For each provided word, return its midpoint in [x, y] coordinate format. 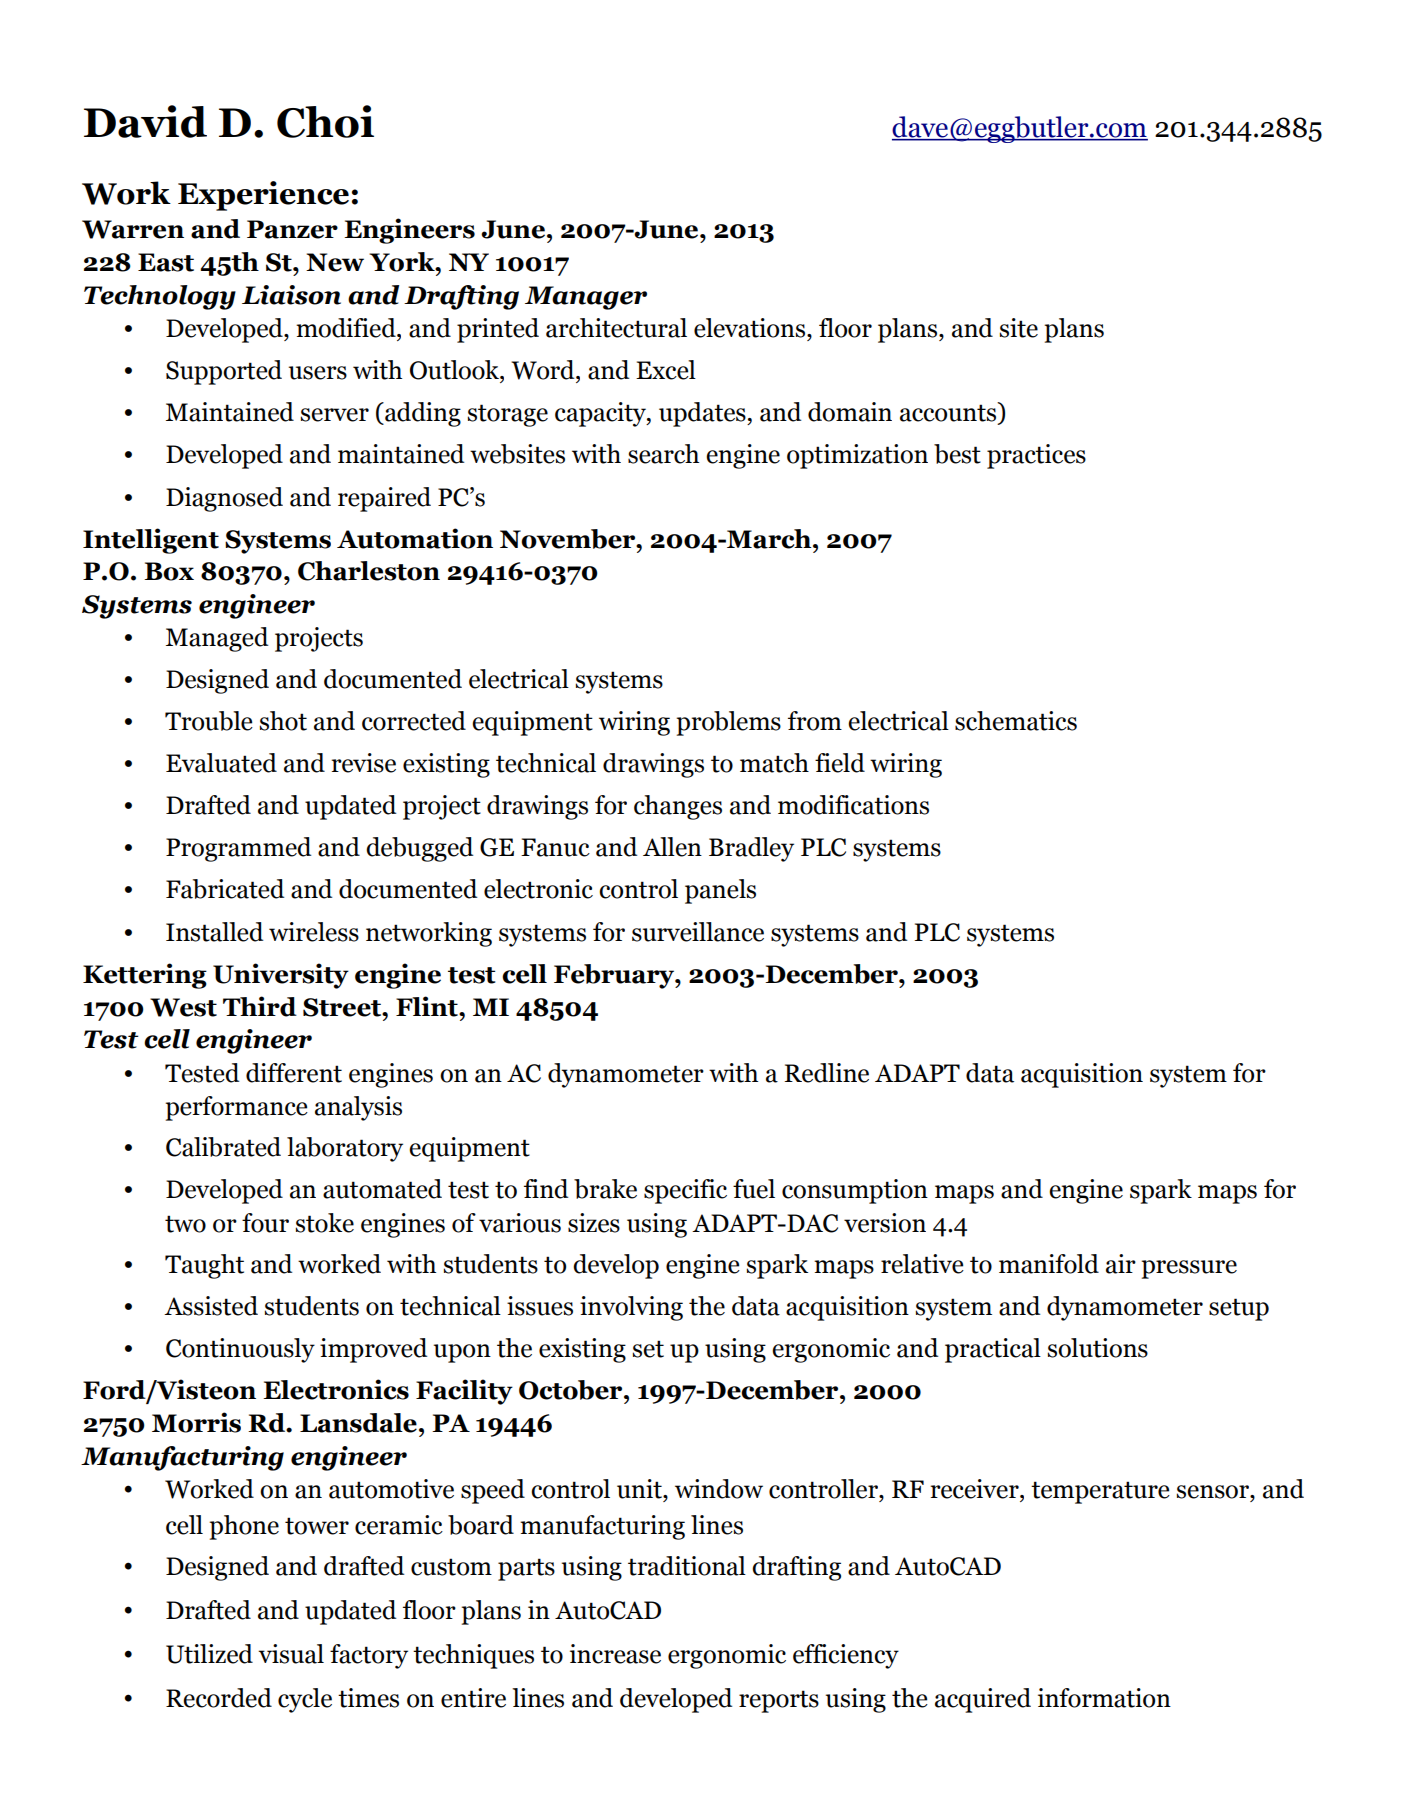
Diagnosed [224, 499]
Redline [827, 1073]
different [294, 1073]
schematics [1016, 721]
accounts [949, 413]
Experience [263, 196]
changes [678, 807]
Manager [586, 298]
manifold [1049, 1264]
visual [291, 1654]
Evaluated [221, 763]
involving [631, 1308]
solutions [1098, 1348]
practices [1036, 456]
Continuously [240, 1350]
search [663, 454]
